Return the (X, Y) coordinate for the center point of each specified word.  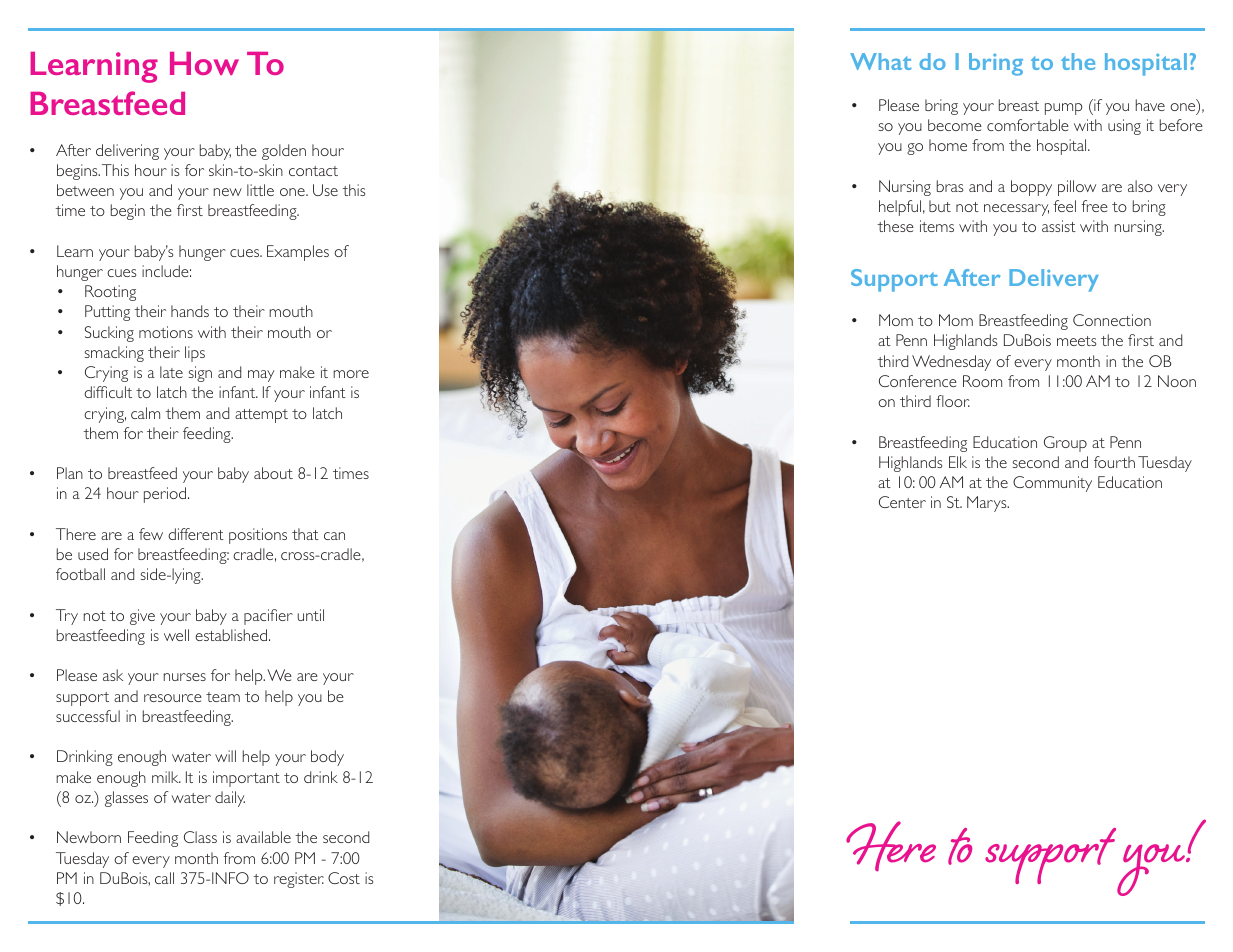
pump (1064, 109)
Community (1052, 484)
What (880, 61)
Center (902, 502)
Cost (344, 878)
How (204, 63)
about (273, 473)
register (299, 880)
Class (200, 837)
